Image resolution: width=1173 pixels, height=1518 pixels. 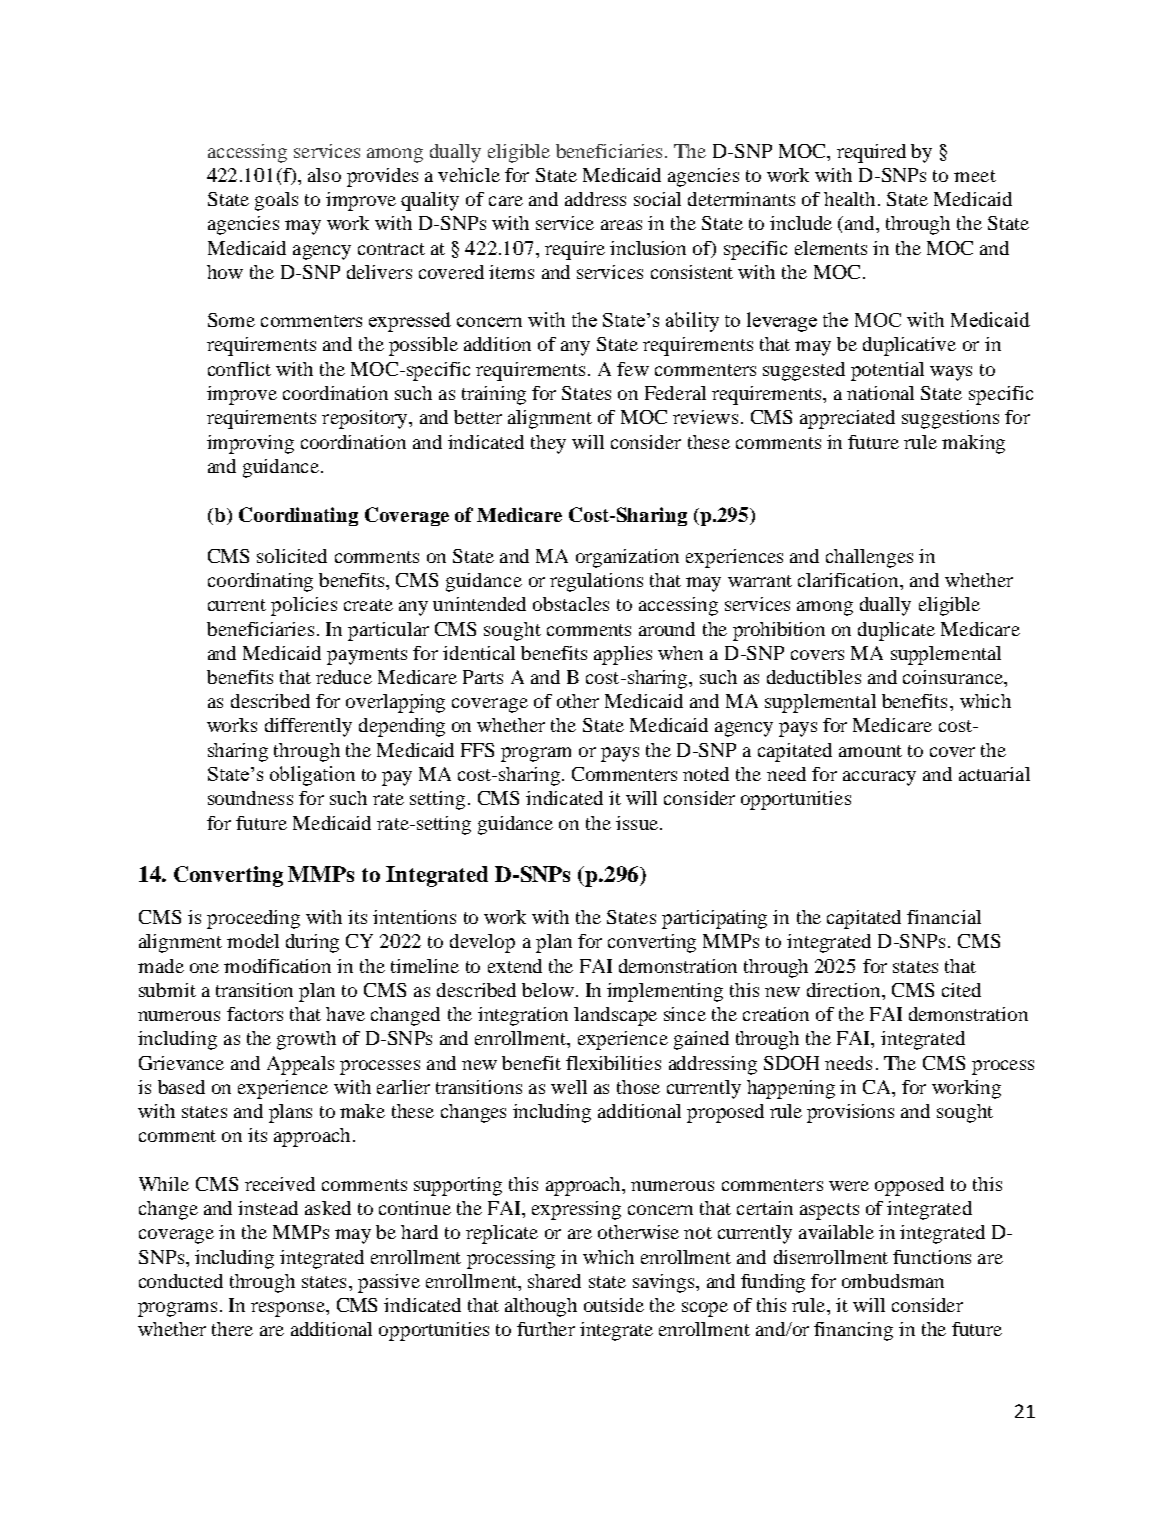 I want to click on they, so click(x=548, y=444).
